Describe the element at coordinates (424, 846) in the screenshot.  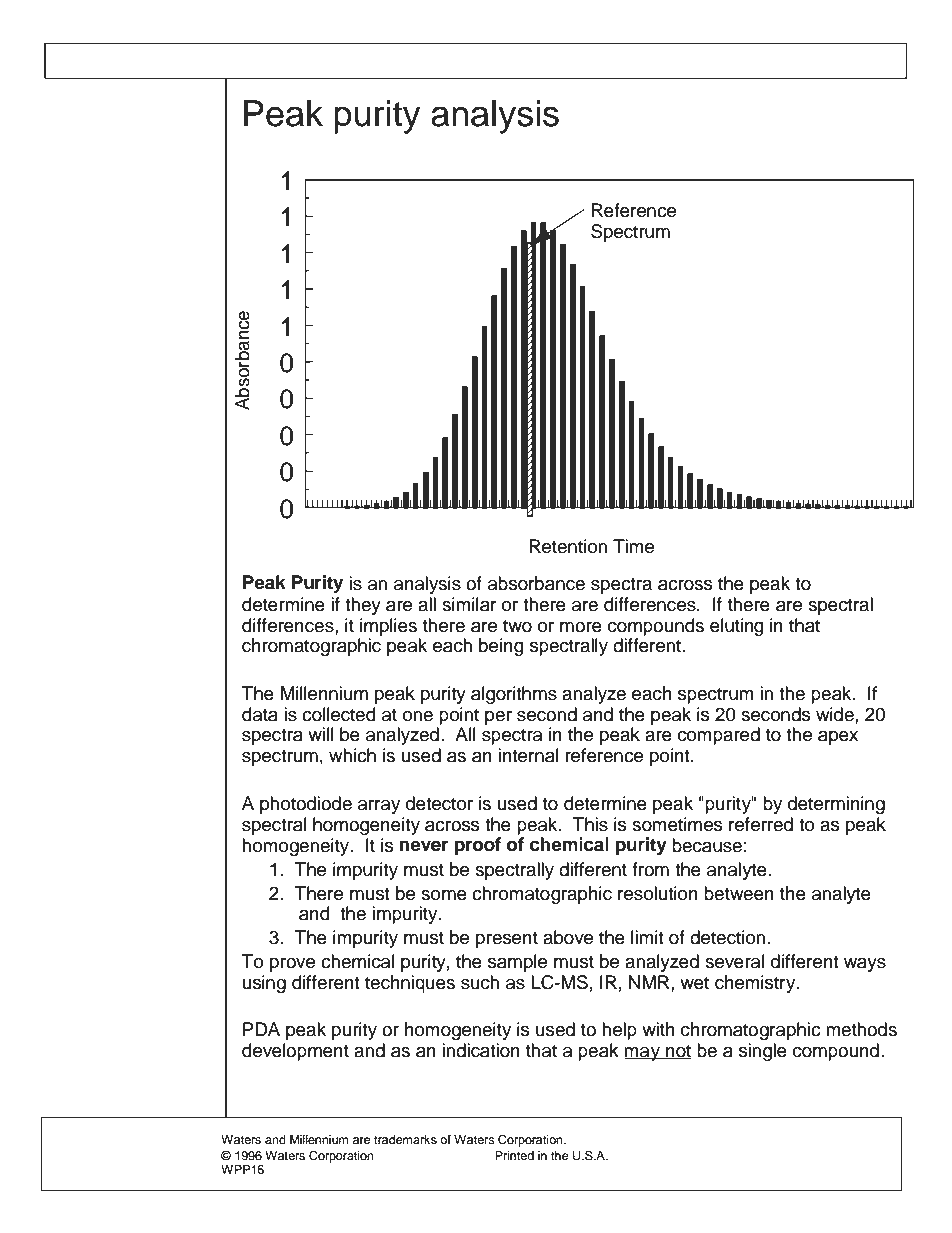
I see `never` at that location.
